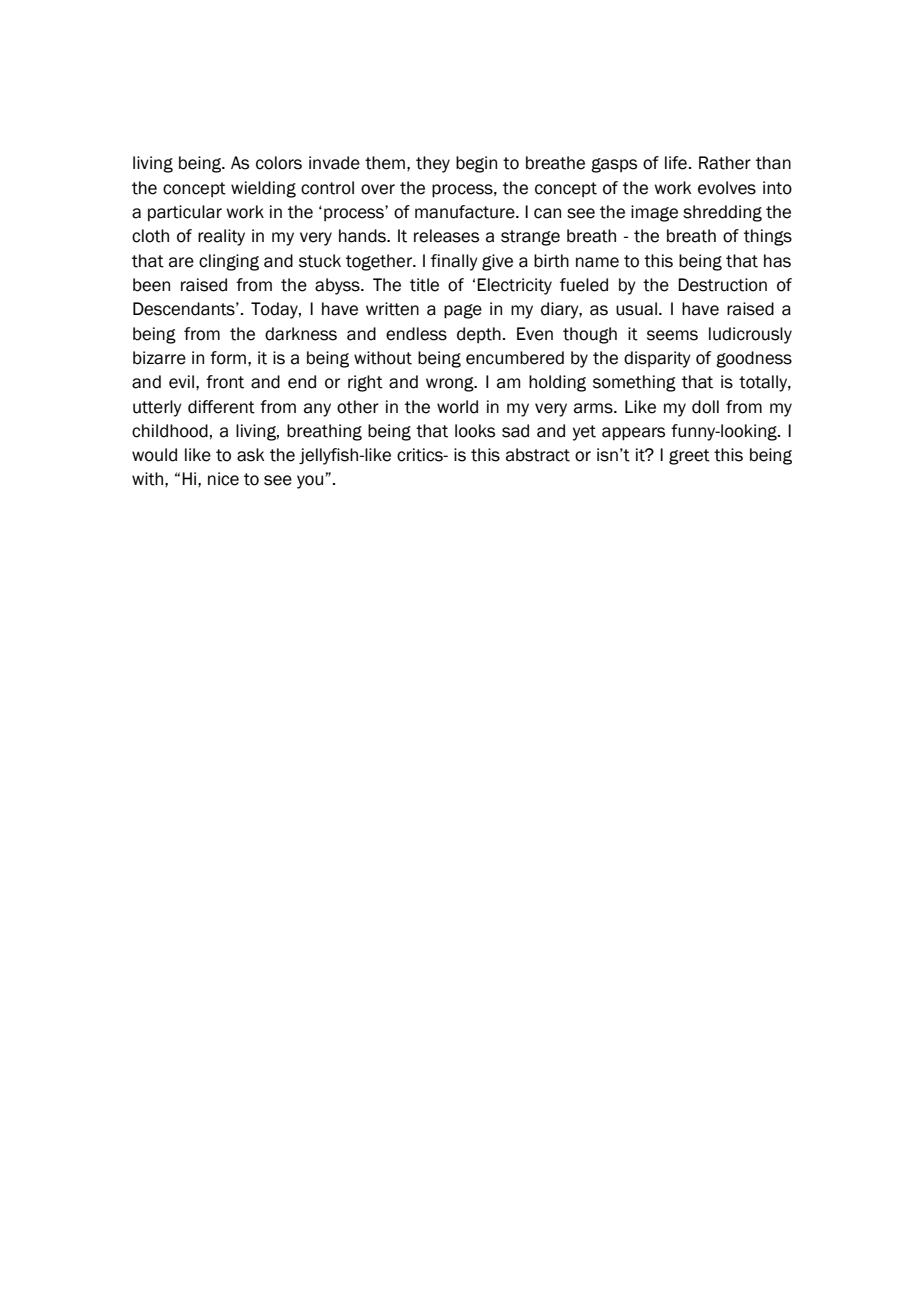  Describe the element at coordinates (538, 455) in the image. I see `abstract` at that location.
